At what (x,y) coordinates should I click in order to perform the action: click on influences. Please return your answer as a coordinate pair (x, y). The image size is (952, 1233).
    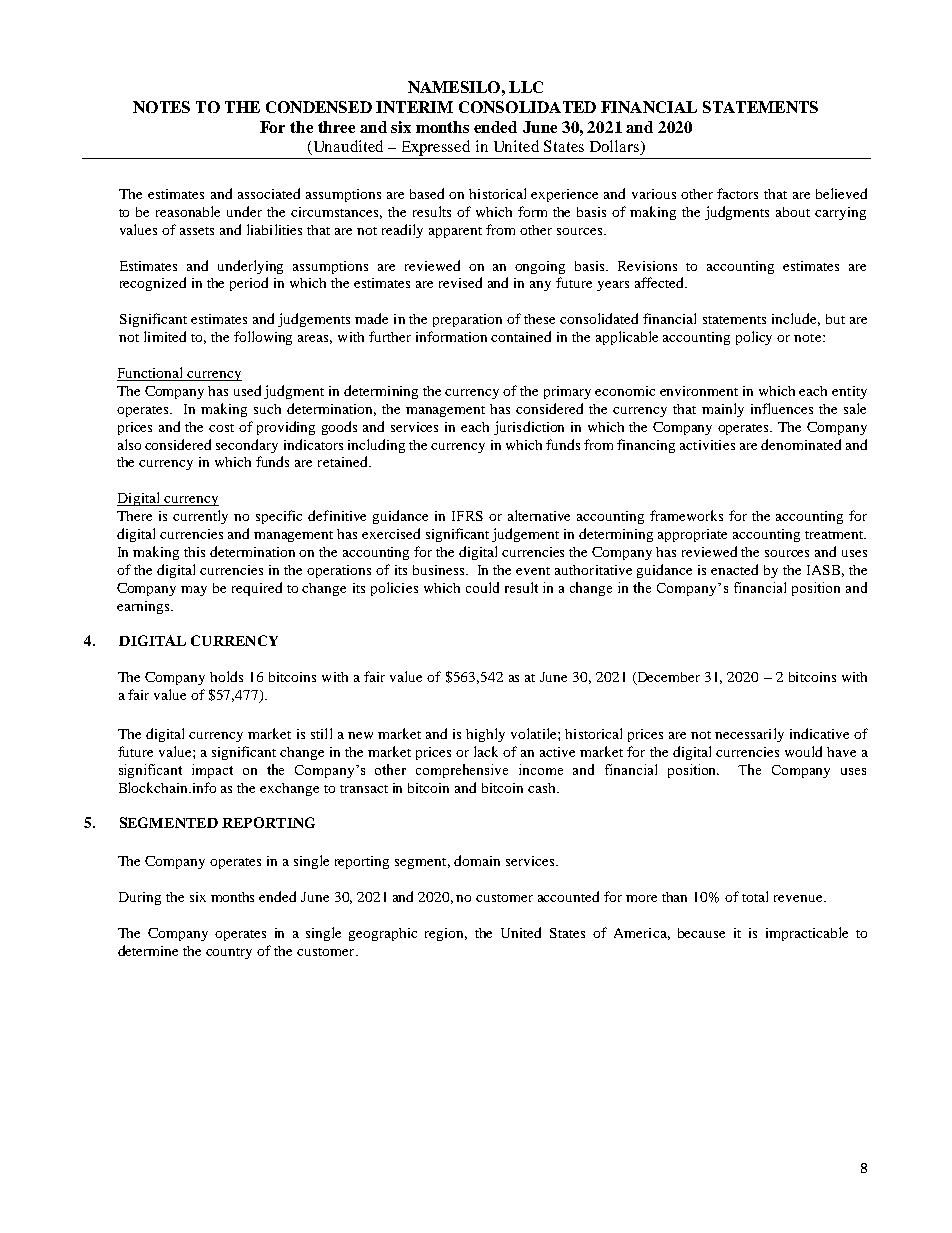
    Looking at the image, I should click on (782, 408).
